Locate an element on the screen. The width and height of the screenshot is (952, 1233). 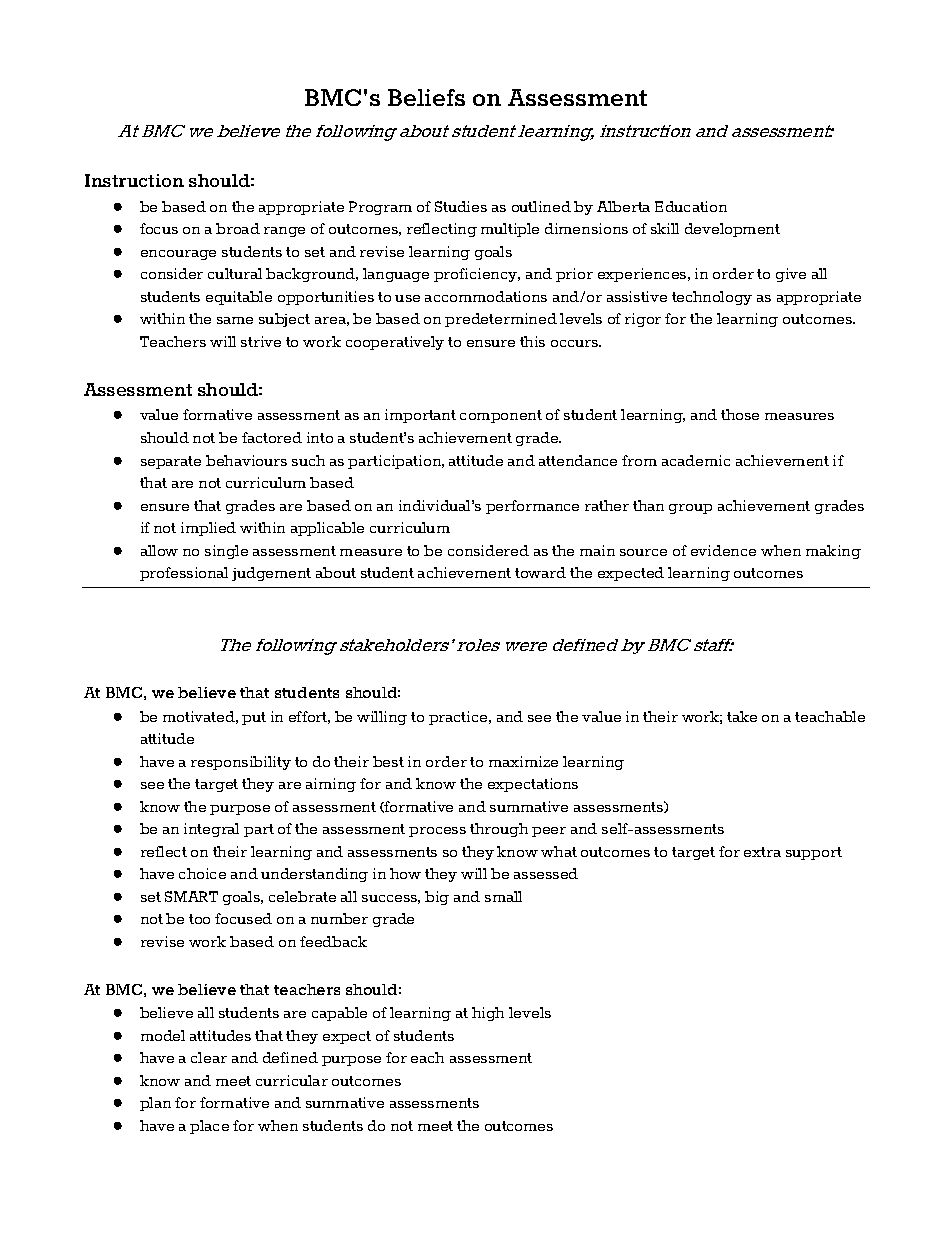
performance is located at coordinates (532, 507).
